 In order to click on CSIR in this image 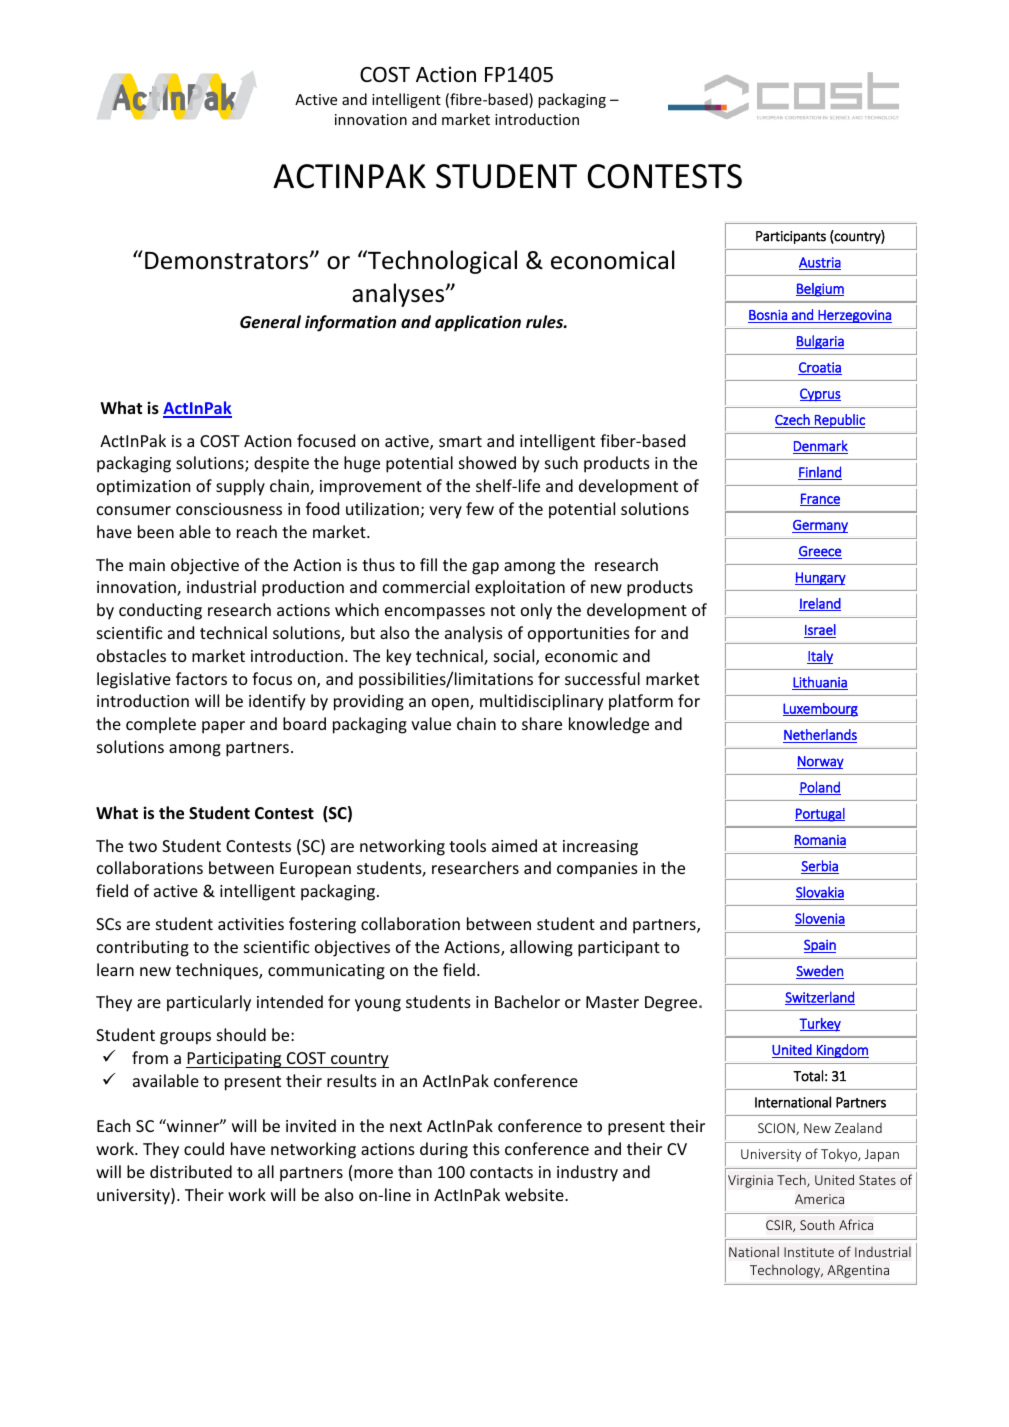, I will do `click(780, 1226)`.
